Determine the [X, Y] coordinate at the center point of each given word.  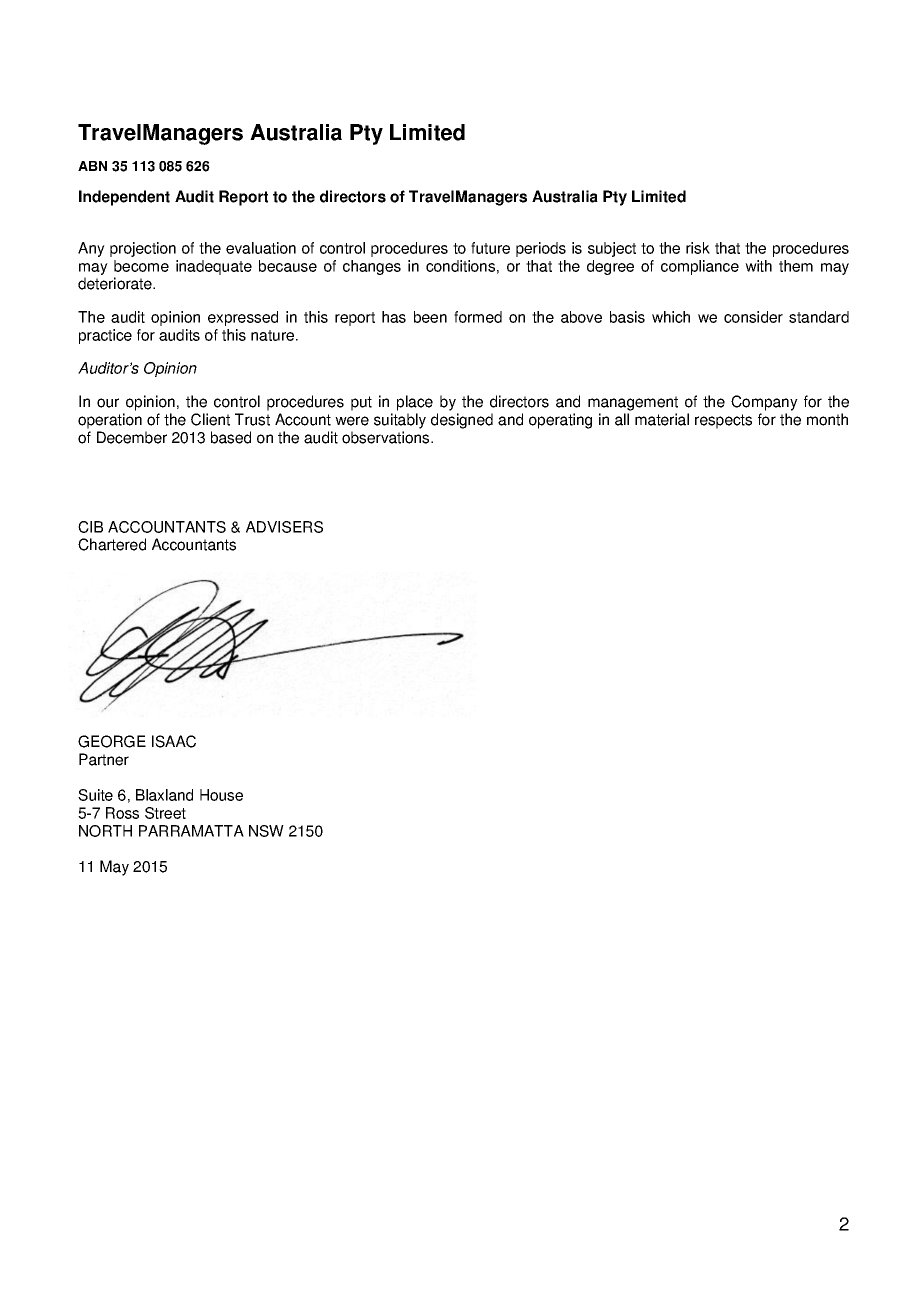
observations [387, 437]
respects [723, 421]
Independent [124, 198]
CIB [90, 527]
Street [165, 813]
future [490, 248]
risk [698, 248]
